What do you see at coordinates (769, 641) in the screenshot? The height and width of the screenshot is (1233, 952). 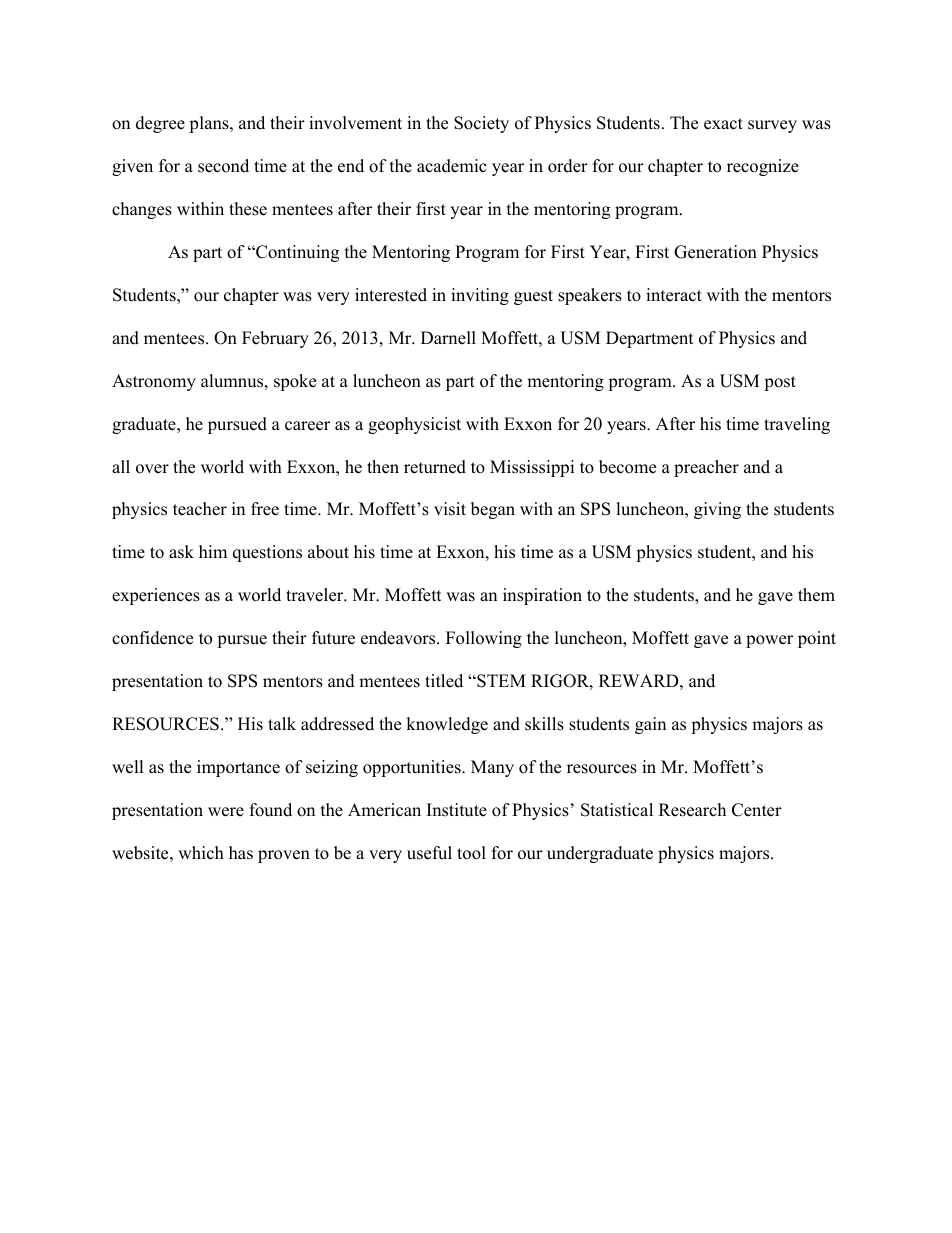 I see `power` at bounding box center [769, 641].
